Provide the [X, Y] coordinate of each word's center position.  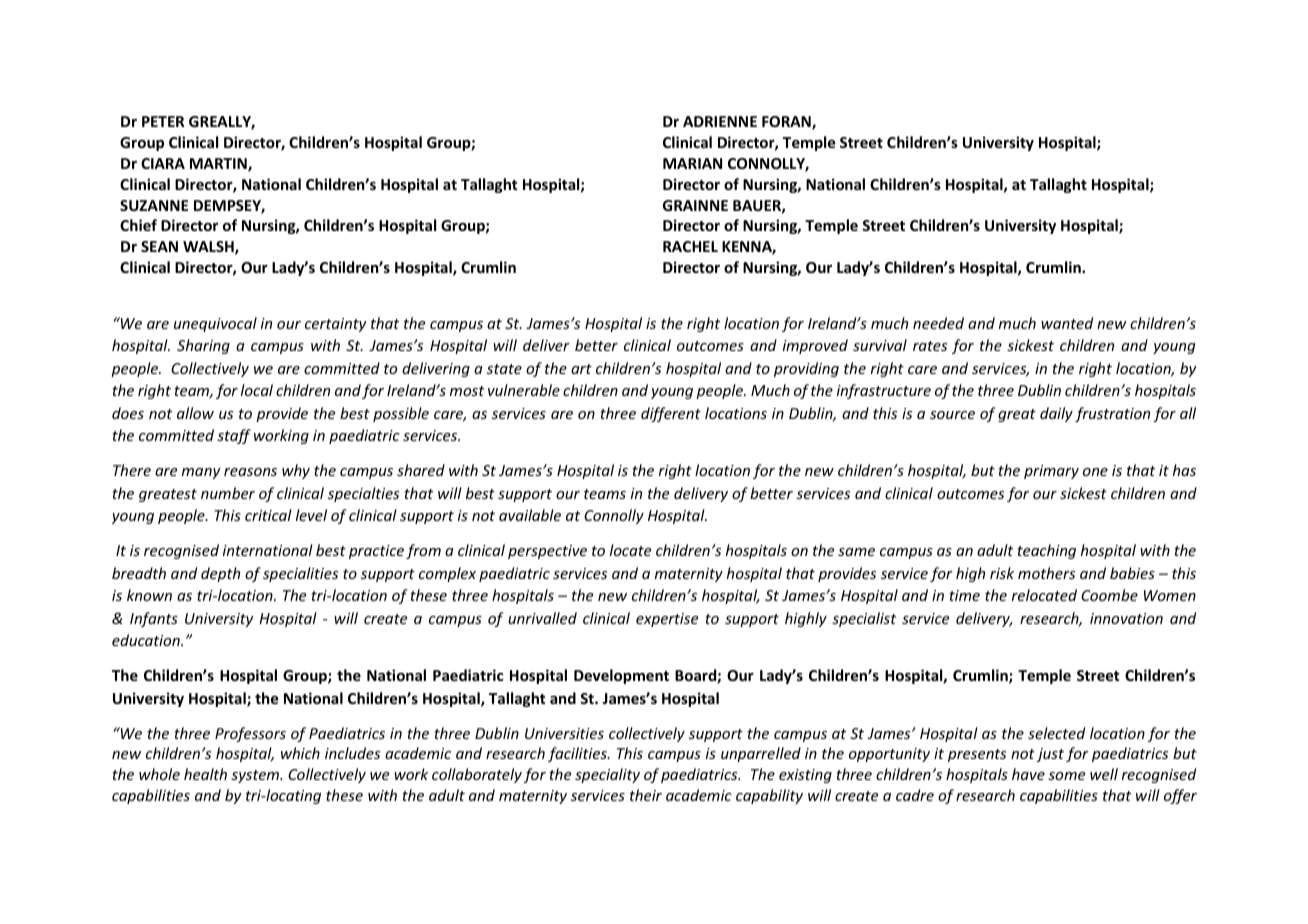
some [1066, 776]
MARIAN [692, 163]
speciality [607, 775]
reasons [250, 472]
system [256, 776]
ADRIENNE [720, 121]
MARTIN [219, 165]
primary [1051, 472]
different [671, 414]
